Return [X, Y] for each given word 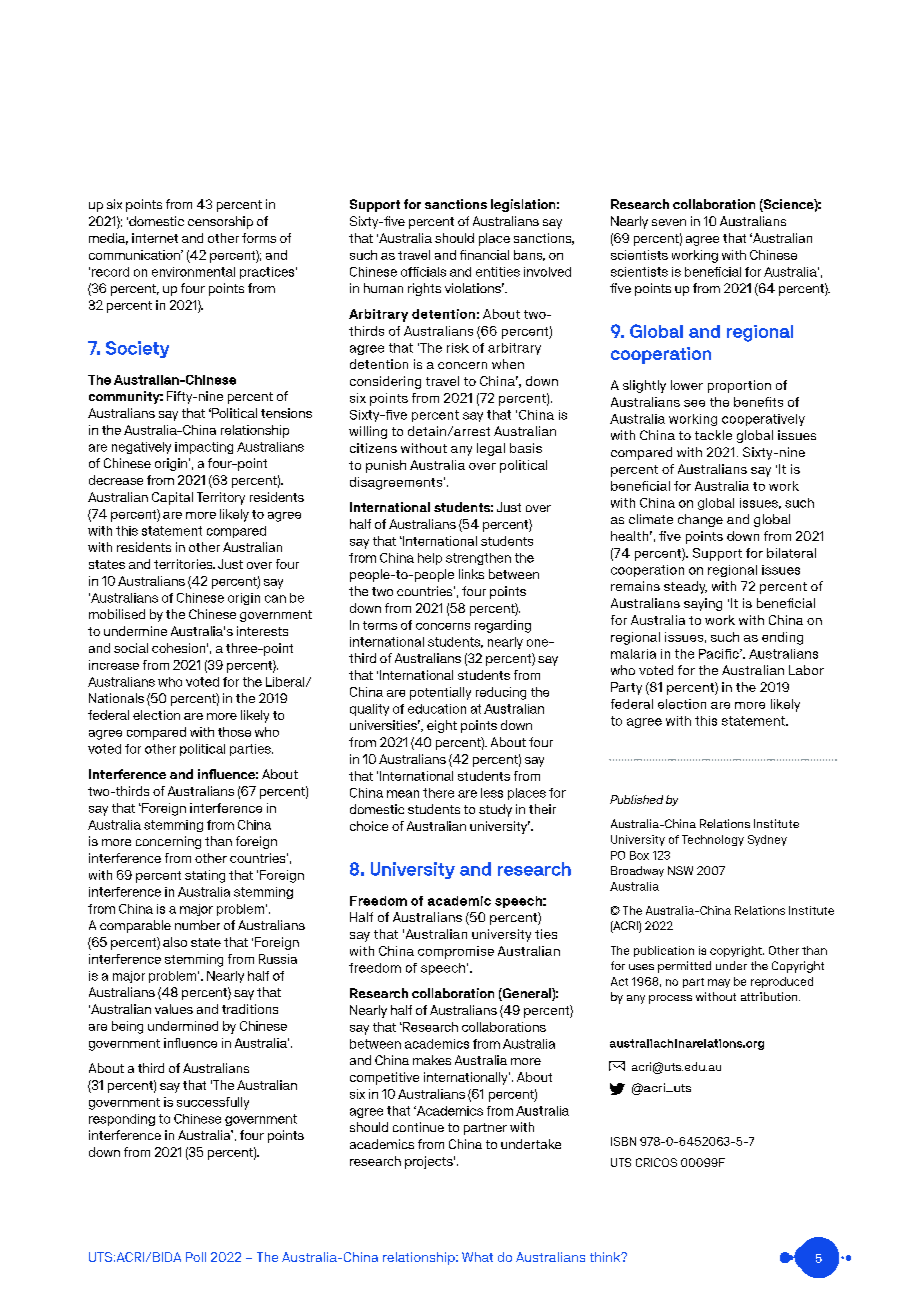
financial [484, 255]
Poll [196, 1257]
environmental [193, 272]
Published [636, 799]
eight [442, 726]
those [234, 732]
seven [669, 222]
